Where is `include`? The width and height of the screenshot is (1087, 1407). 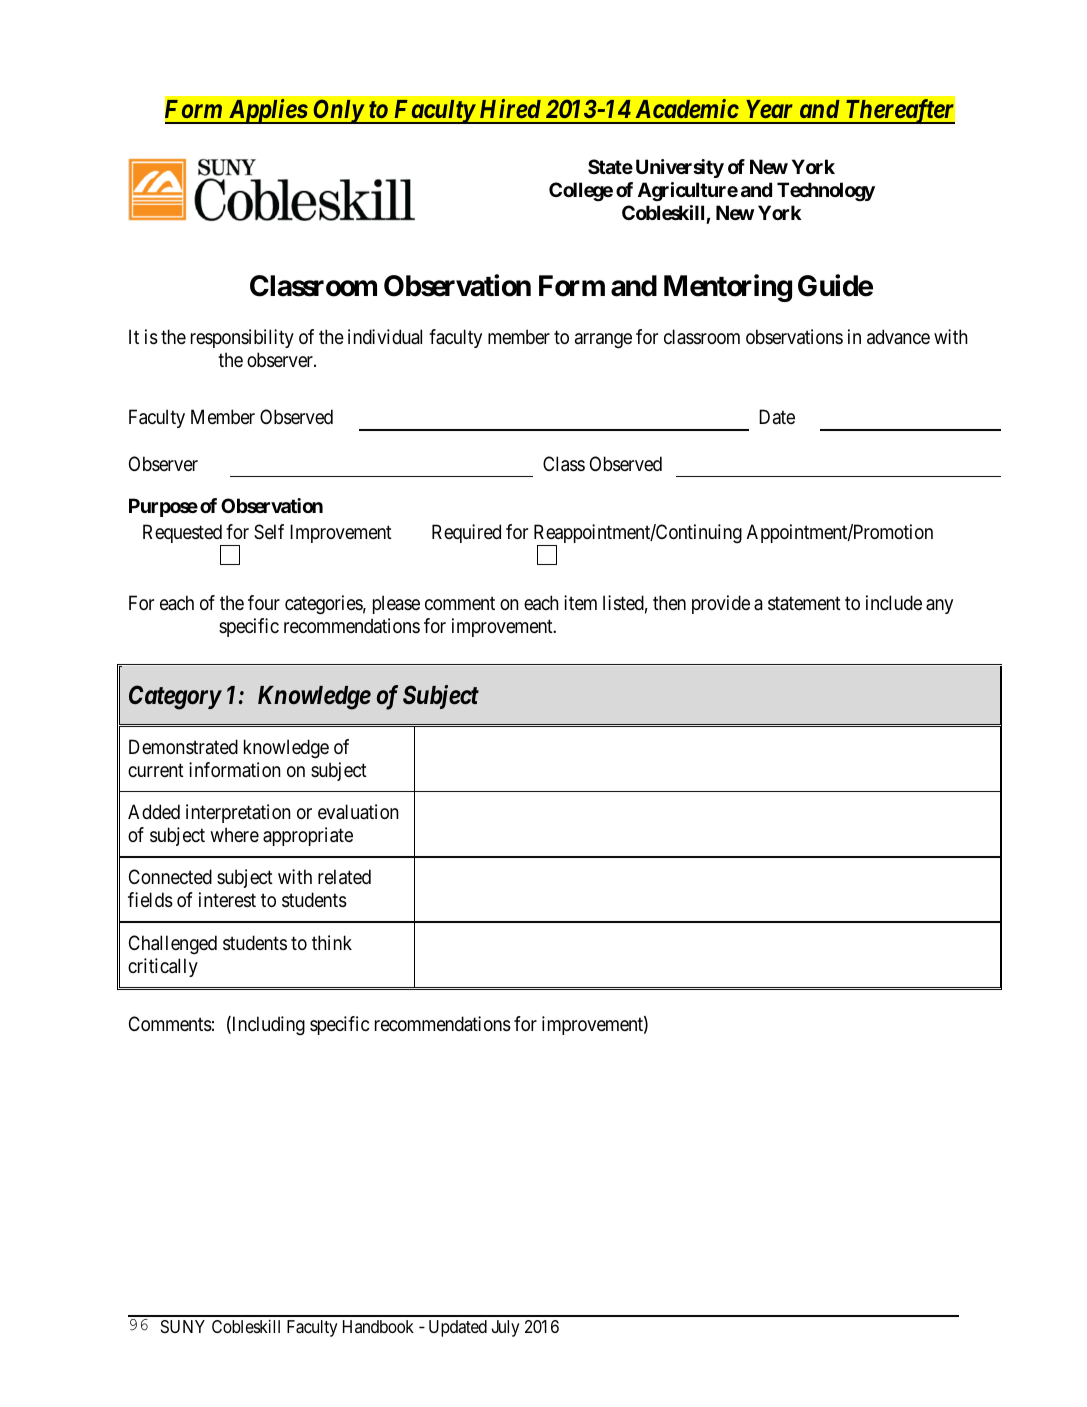 include is located at coordinates (894, 602).
